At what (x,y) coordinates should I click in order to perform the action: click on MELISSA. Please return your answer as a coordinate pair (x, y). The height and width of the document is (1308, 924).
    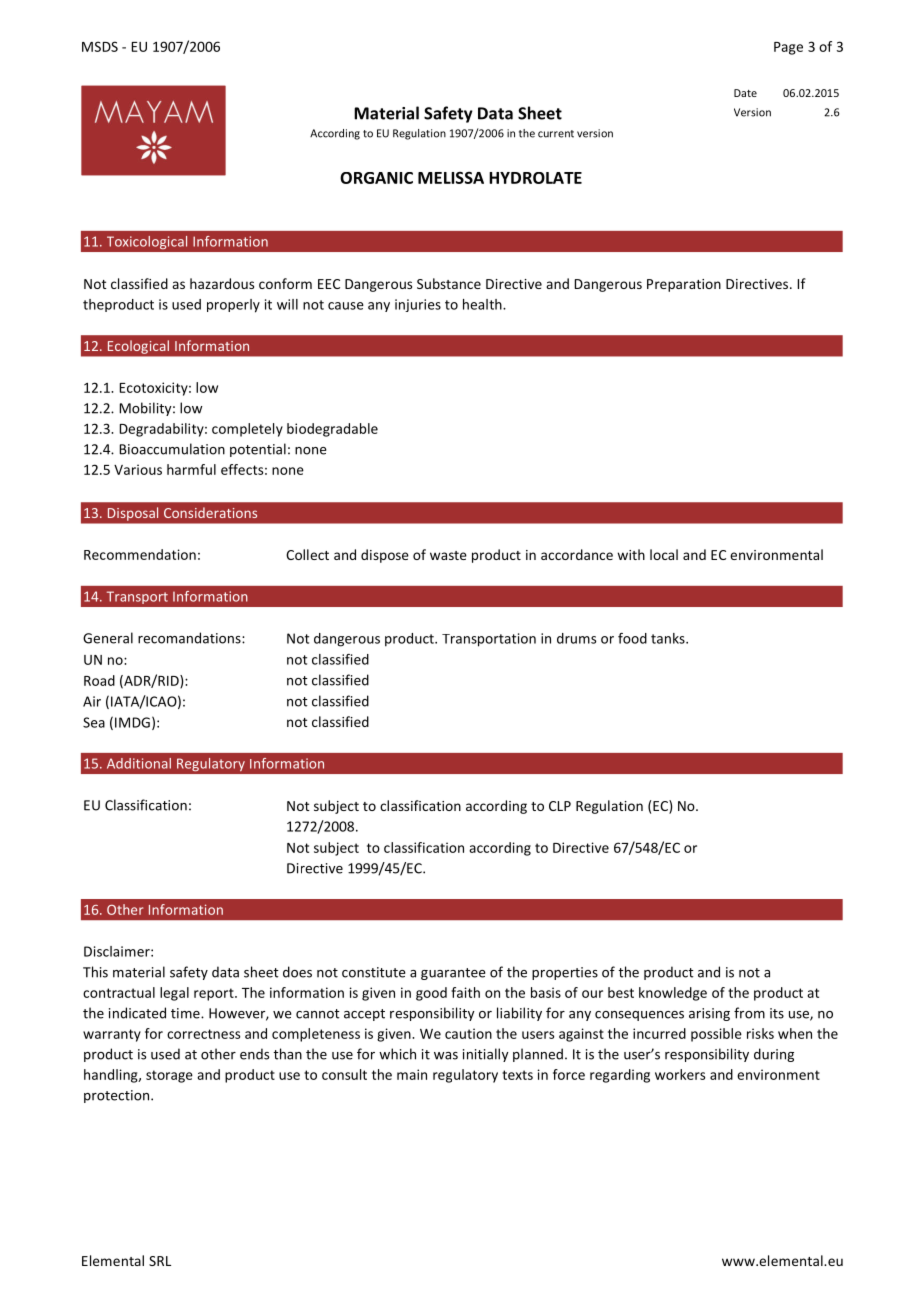
    Looking at the image, I should click on (451, 178).
